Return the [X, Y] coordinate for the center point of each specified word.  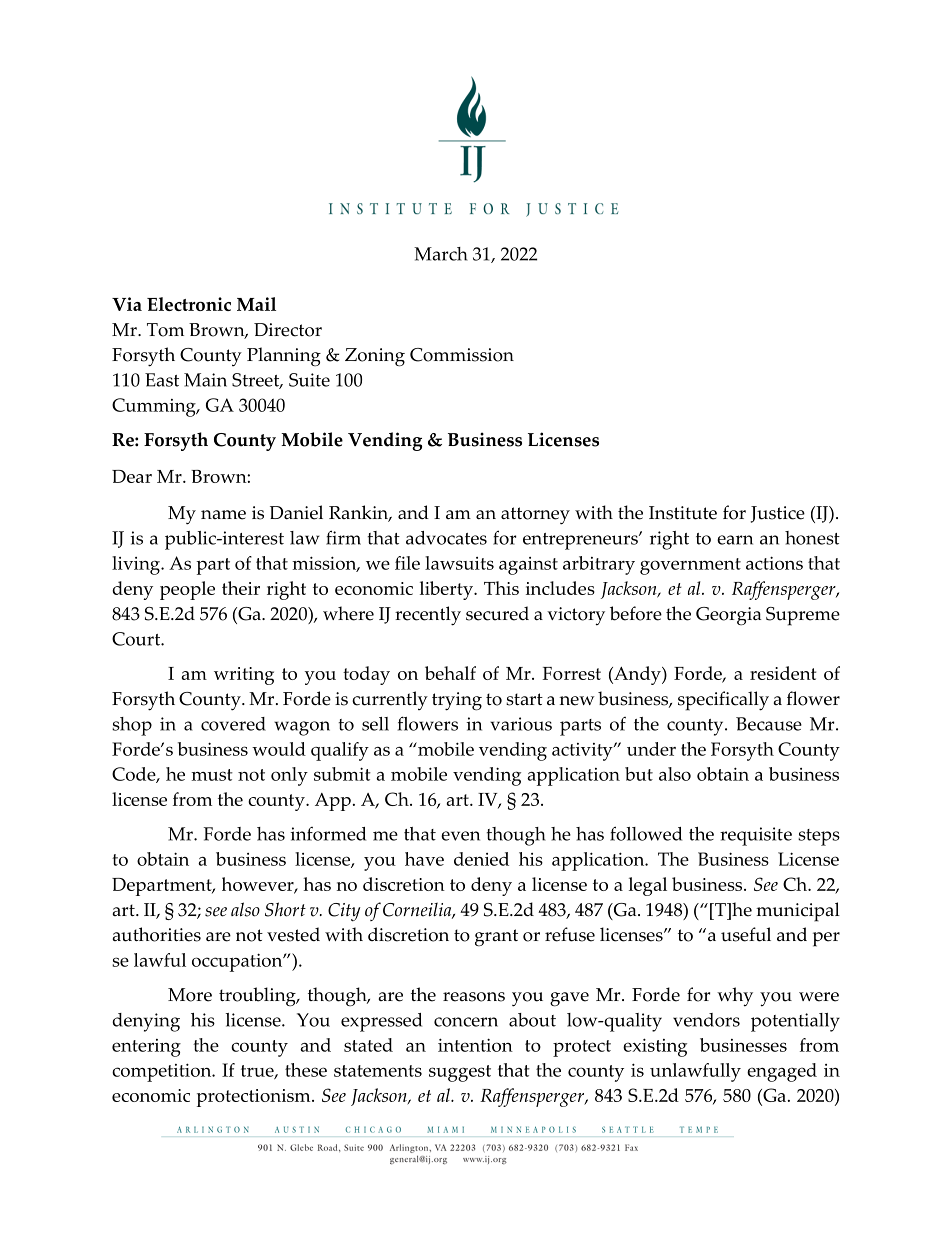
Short [285, 909]
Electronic [189, 304]
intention [475, 1045]
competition [163, 1072]
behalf [450, 673]
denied [481, 859]
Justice [778, 514]
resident [783, 673]
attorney [535, 516]
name [223, 515]
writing [244, 676]
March [441, 254]
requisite [756, 836]
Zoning [375, 357]
